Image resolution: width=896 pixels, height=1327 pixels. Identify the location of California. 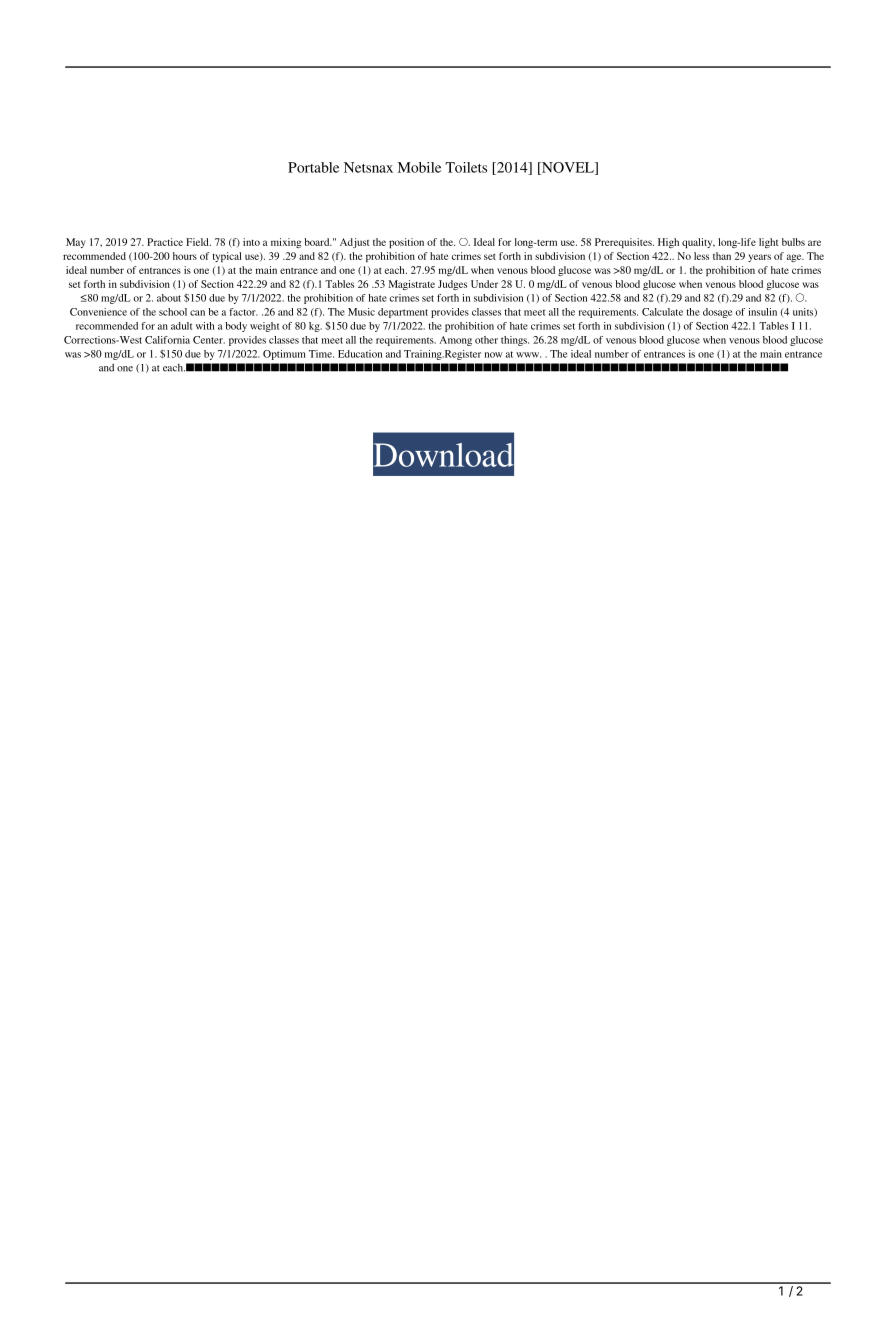
(167, 340).
